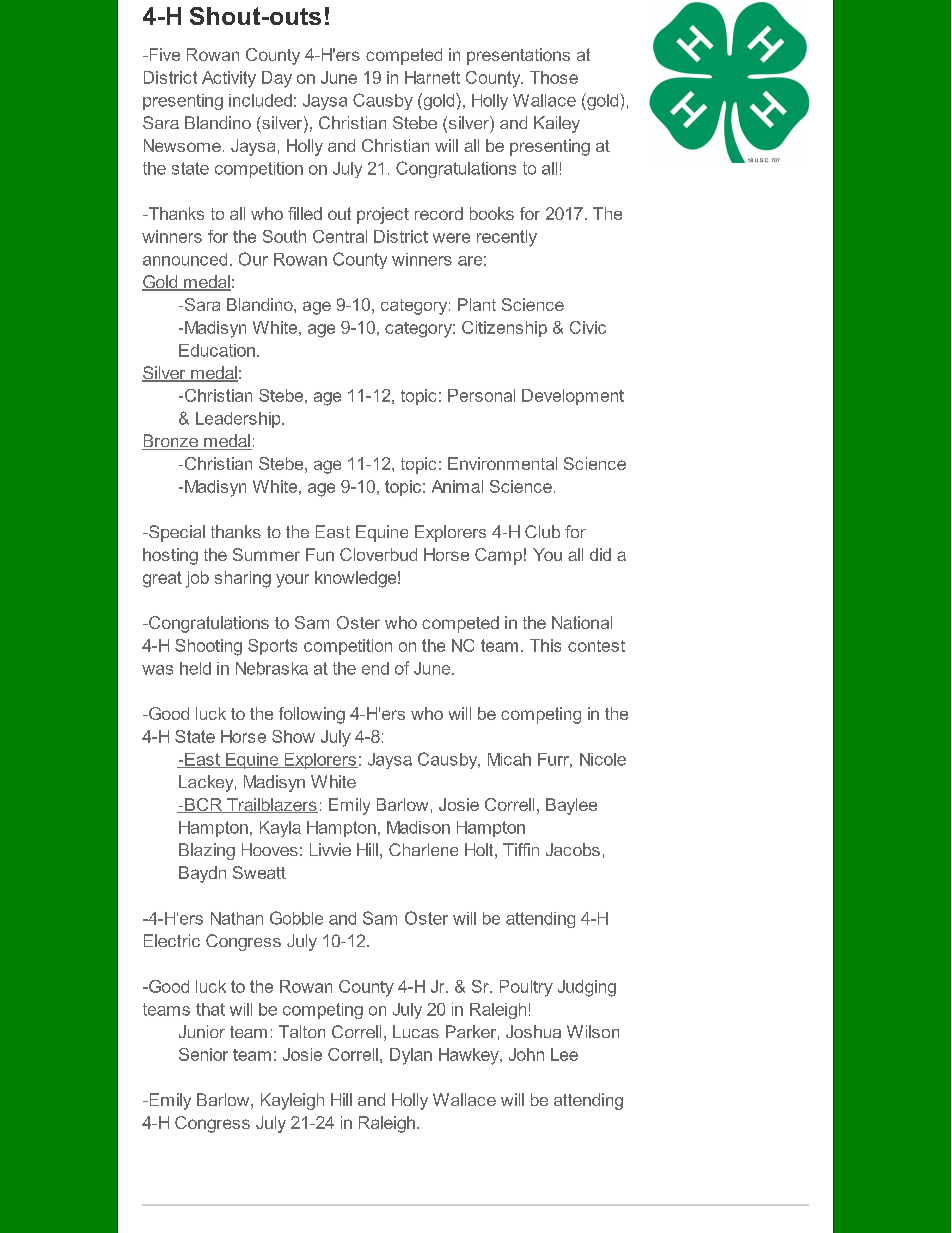 The image size is (952, 1233). I want to click on Activity, so click(229, 79).
